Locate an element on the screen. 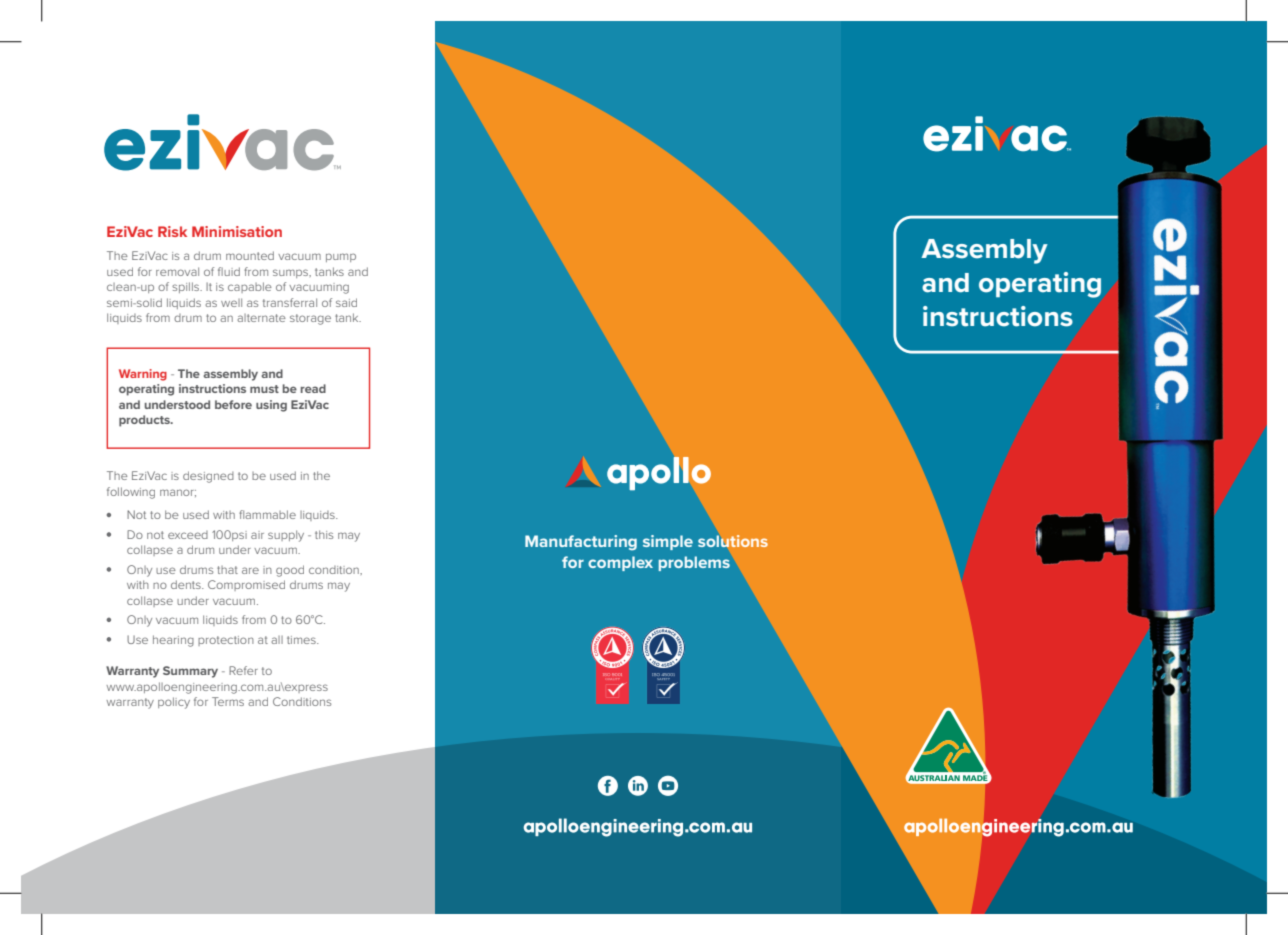 Image resolution: width=1288 pixels, height=935 pixels. Terms is located at coordinates (228, 701).
